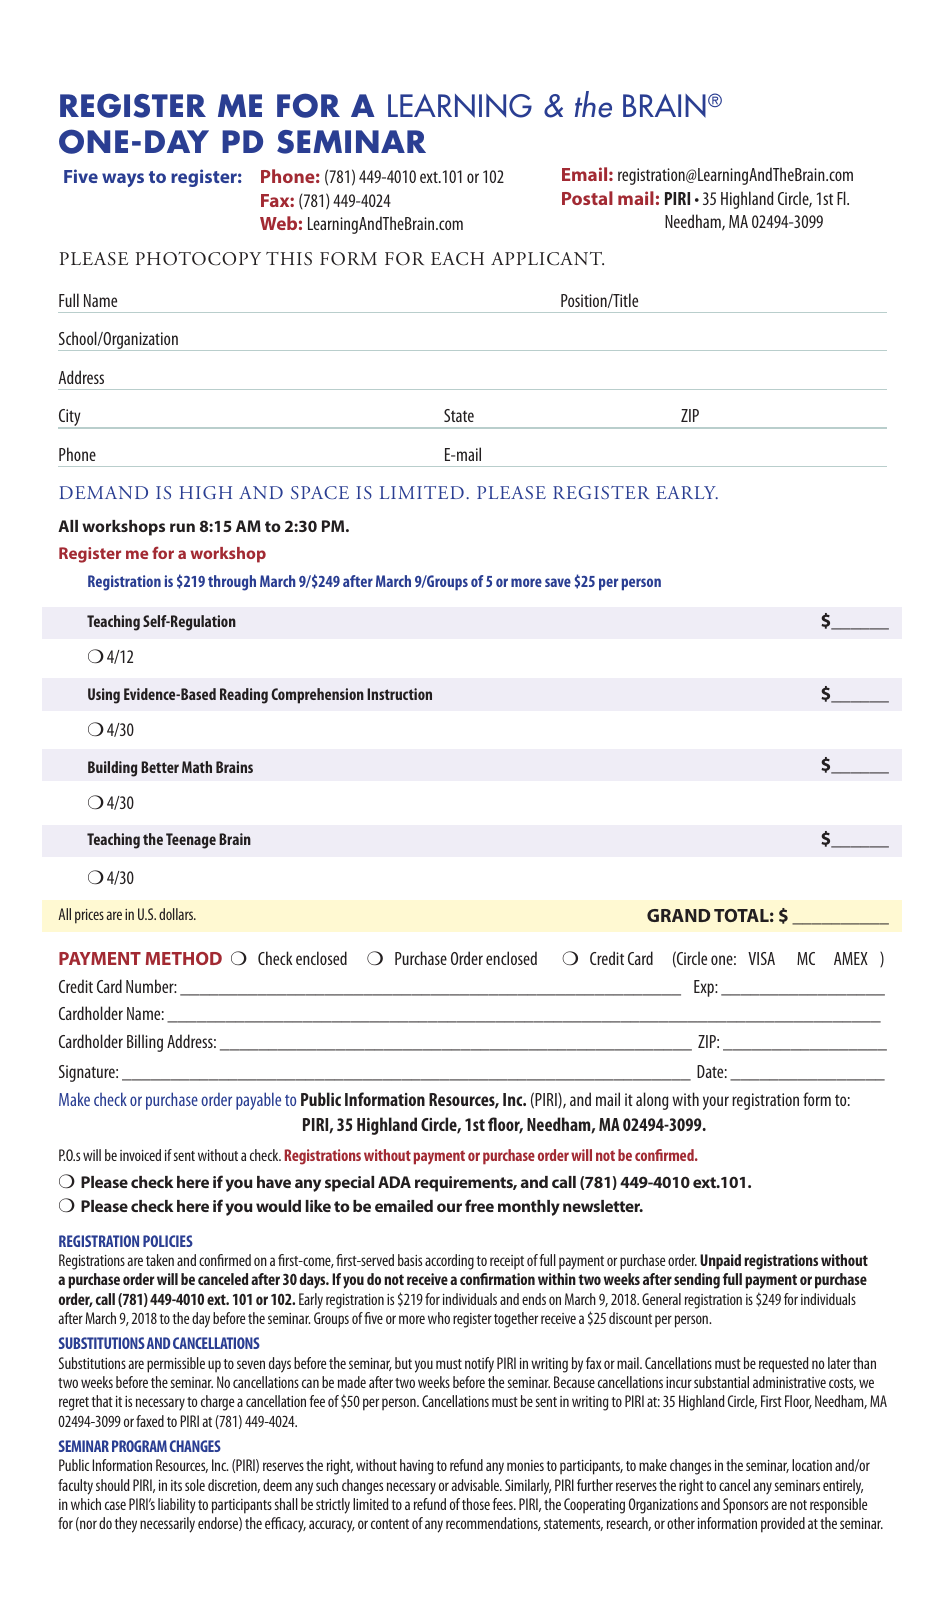  I want to click on Instruction, so click(399, 694).
